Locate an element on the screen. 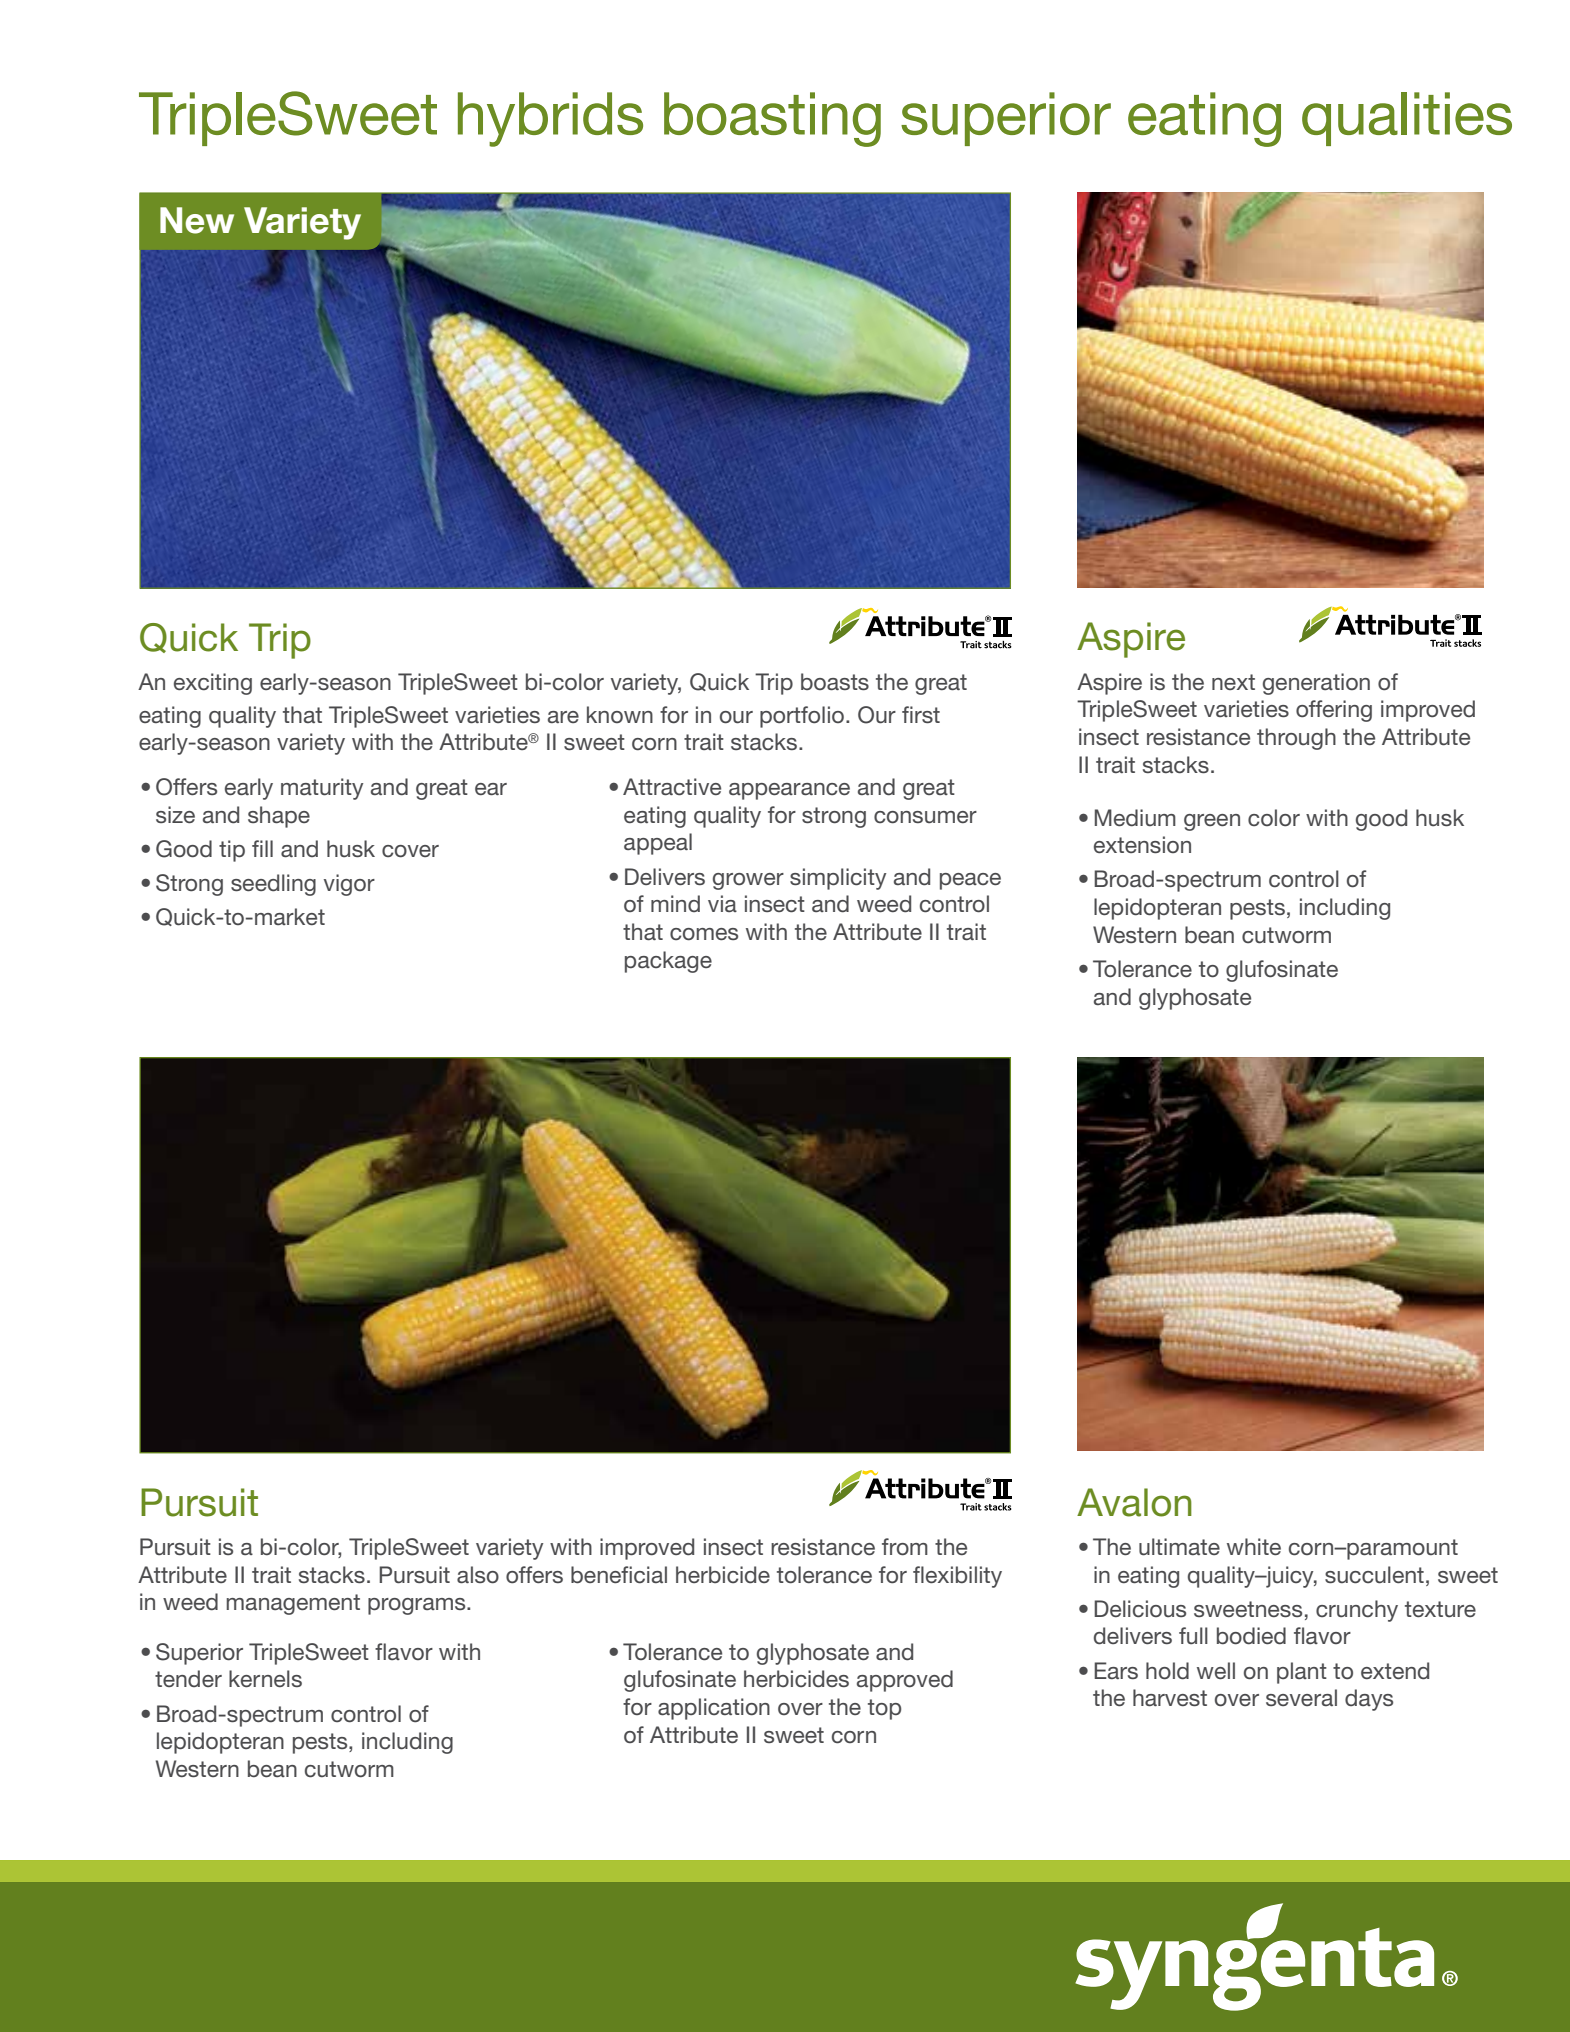 This screenshot has width=1570, height=2032. approved is located at coordinates (905, 1681).
